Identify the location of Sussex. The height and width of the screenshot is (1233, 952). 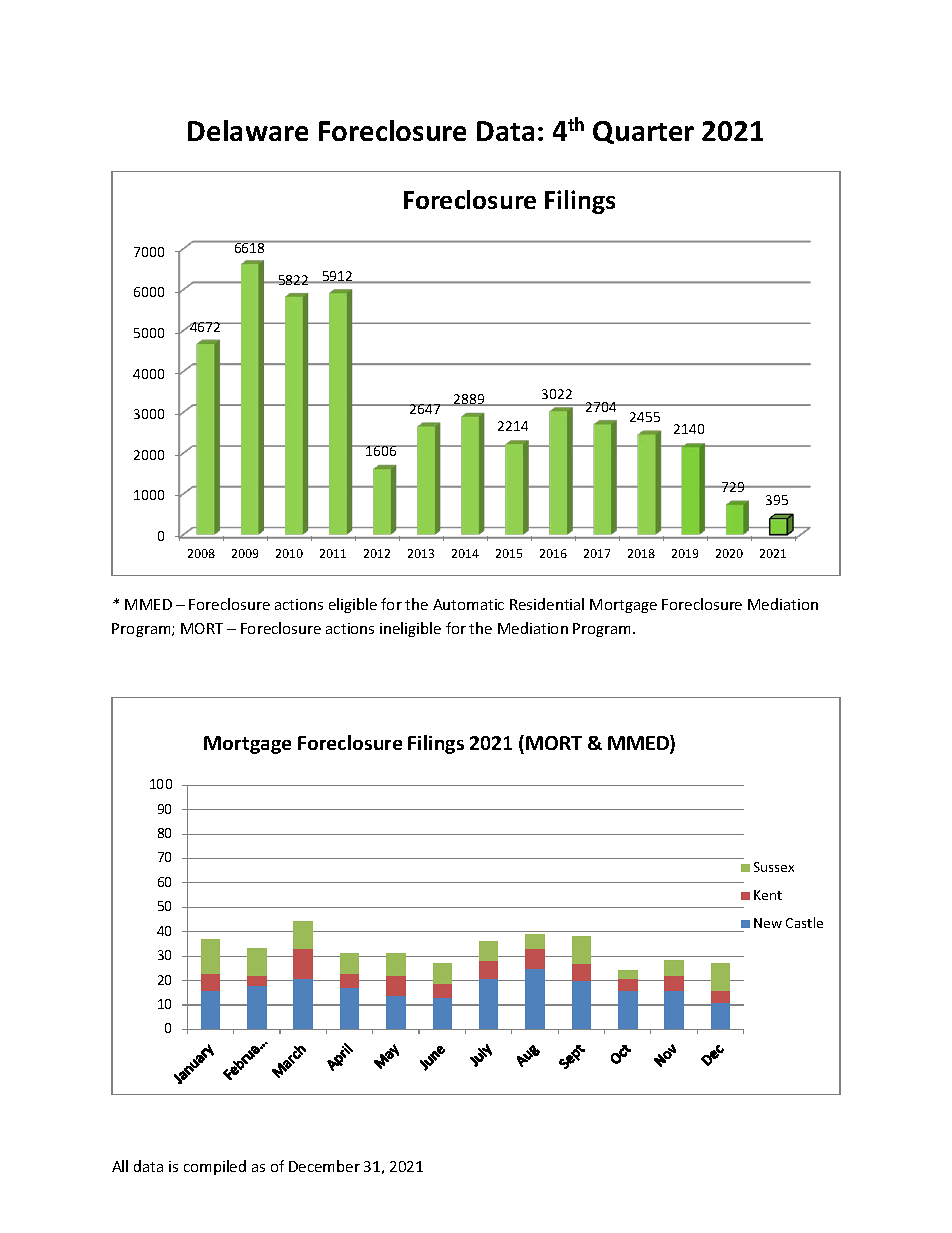
(774, 867).
